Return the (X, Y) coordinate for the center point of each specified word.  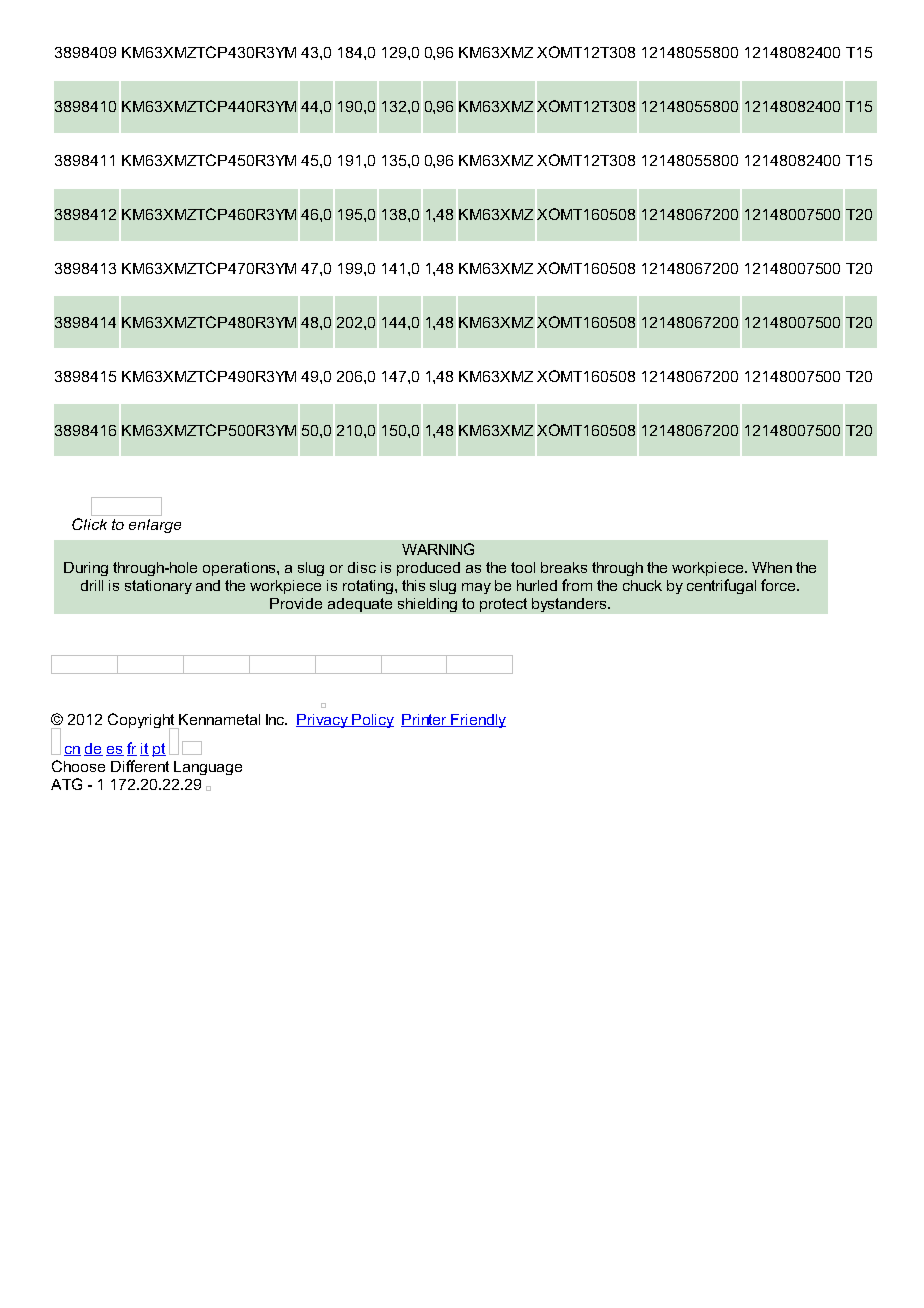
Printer (425, 720)
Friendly (478, 721)
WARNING (438, 549)
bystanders (570, 605)
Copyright (142, 722)
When (772, 567)
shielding (427, 605)
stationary (158, 587)
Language (208, 768)
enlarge (155, 526)
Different (140, 766)
